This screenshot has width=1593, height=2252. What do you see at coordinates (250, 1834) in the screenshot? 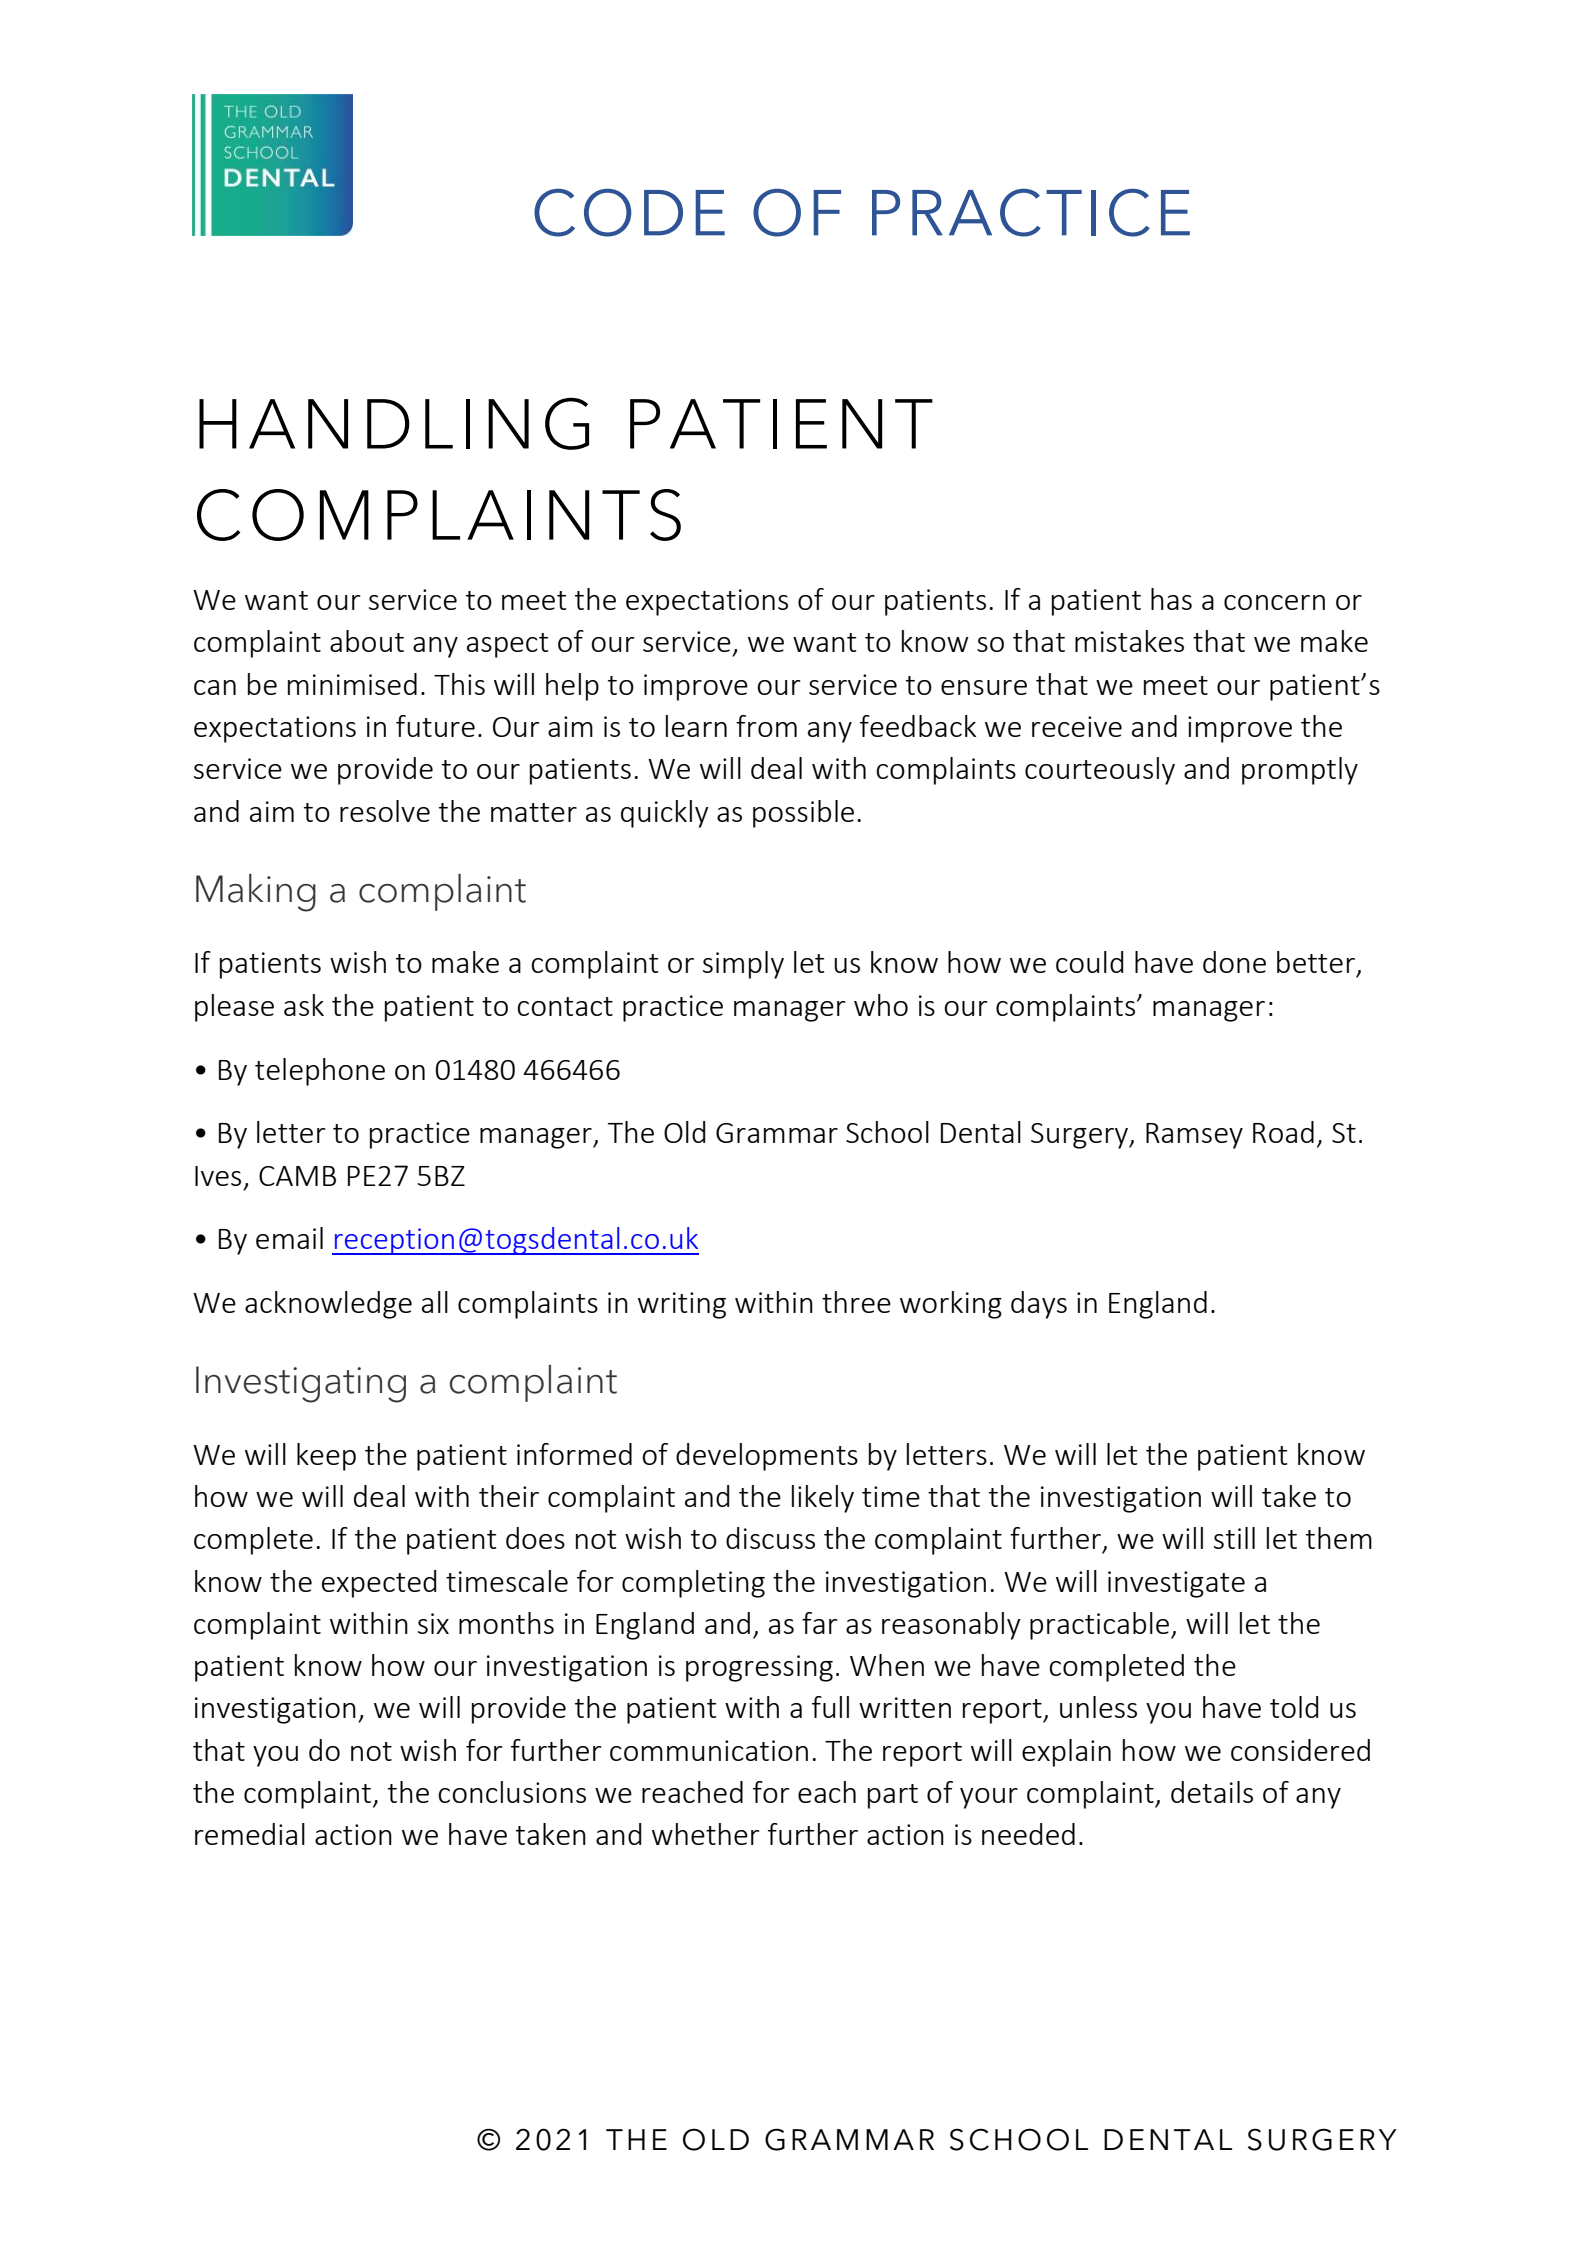
I see `remedial` at bounding box center [250, 1834].
